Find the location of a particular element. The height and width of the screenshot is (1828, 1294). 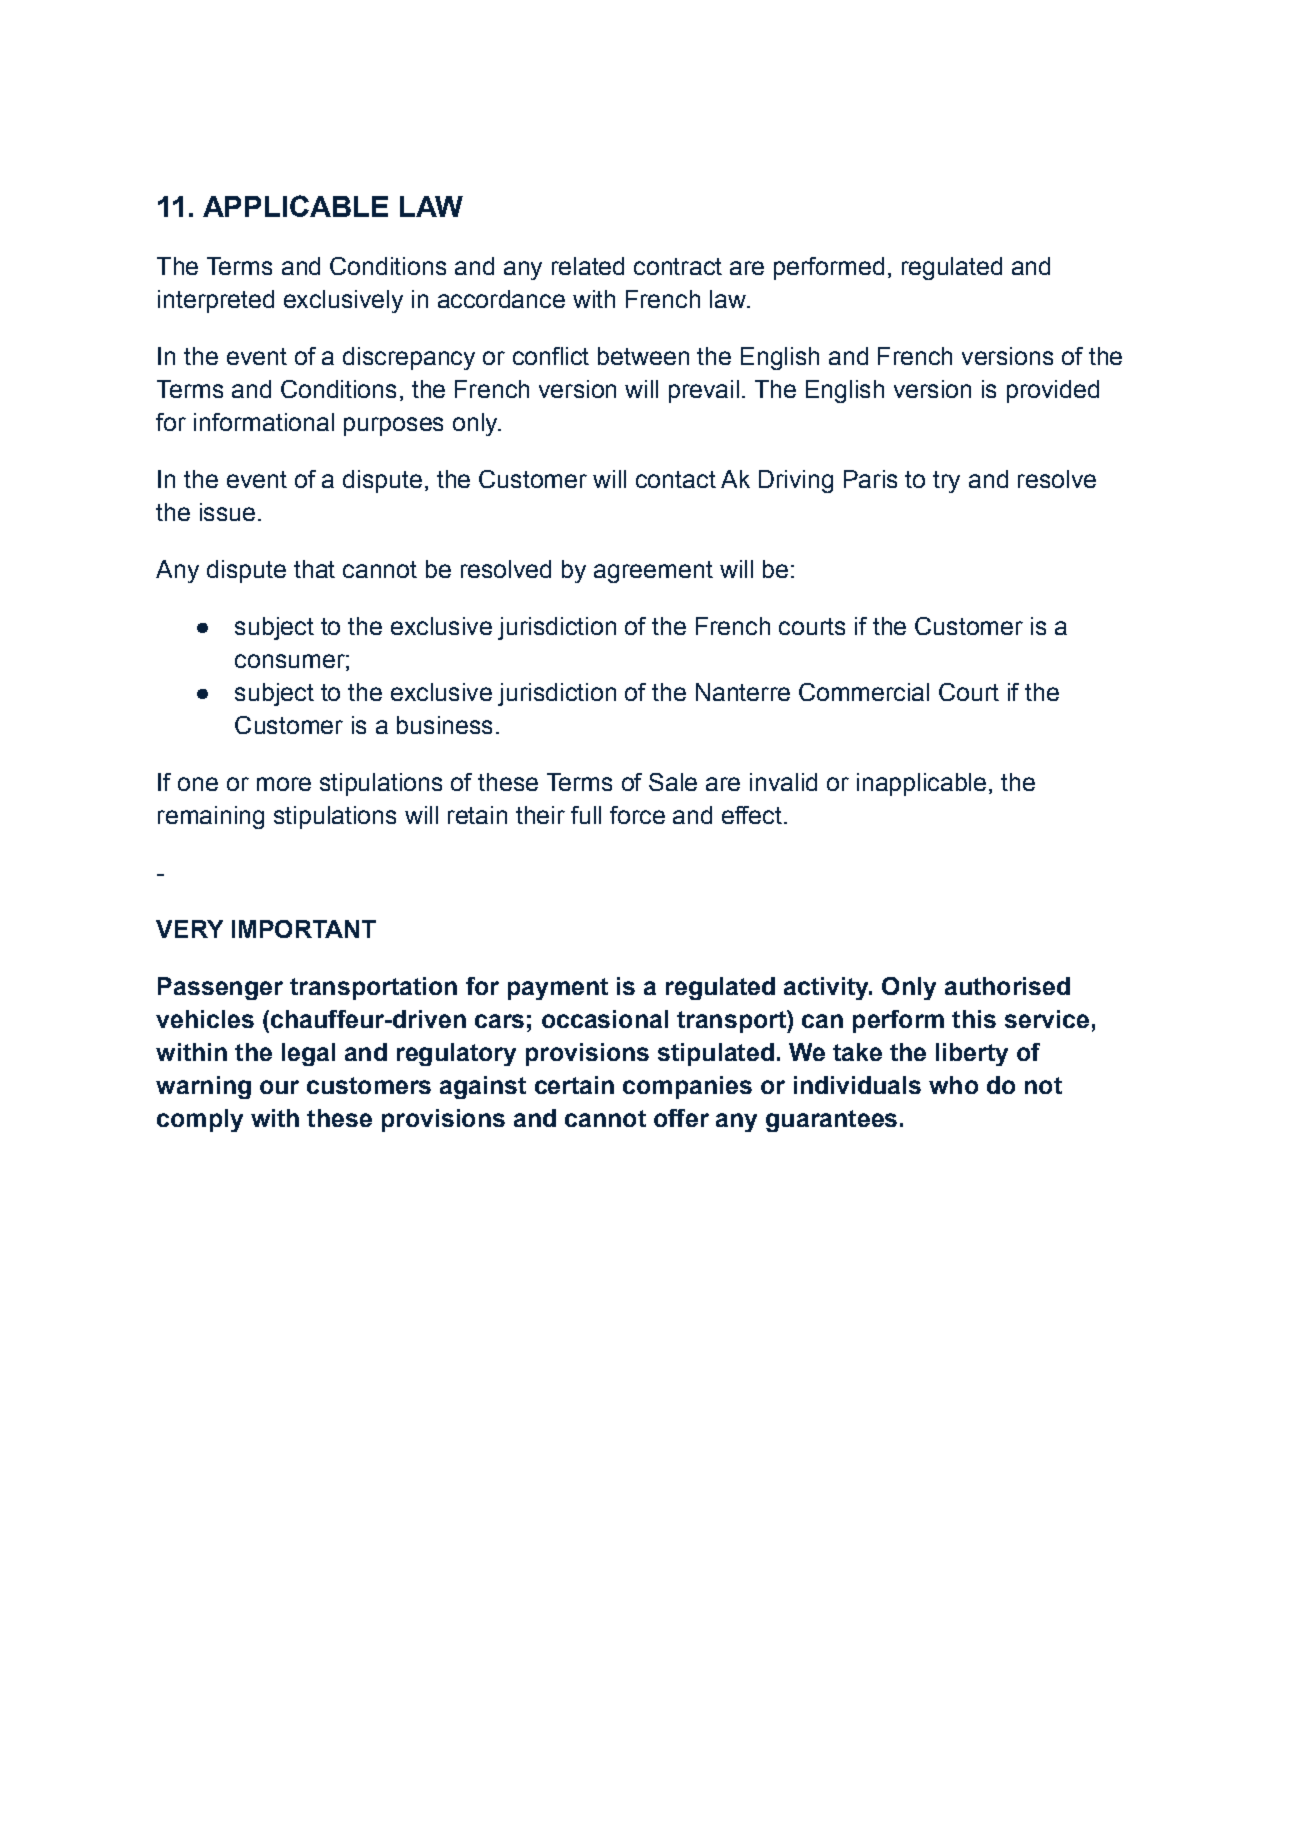

related is located at coordinates (588, 266).
